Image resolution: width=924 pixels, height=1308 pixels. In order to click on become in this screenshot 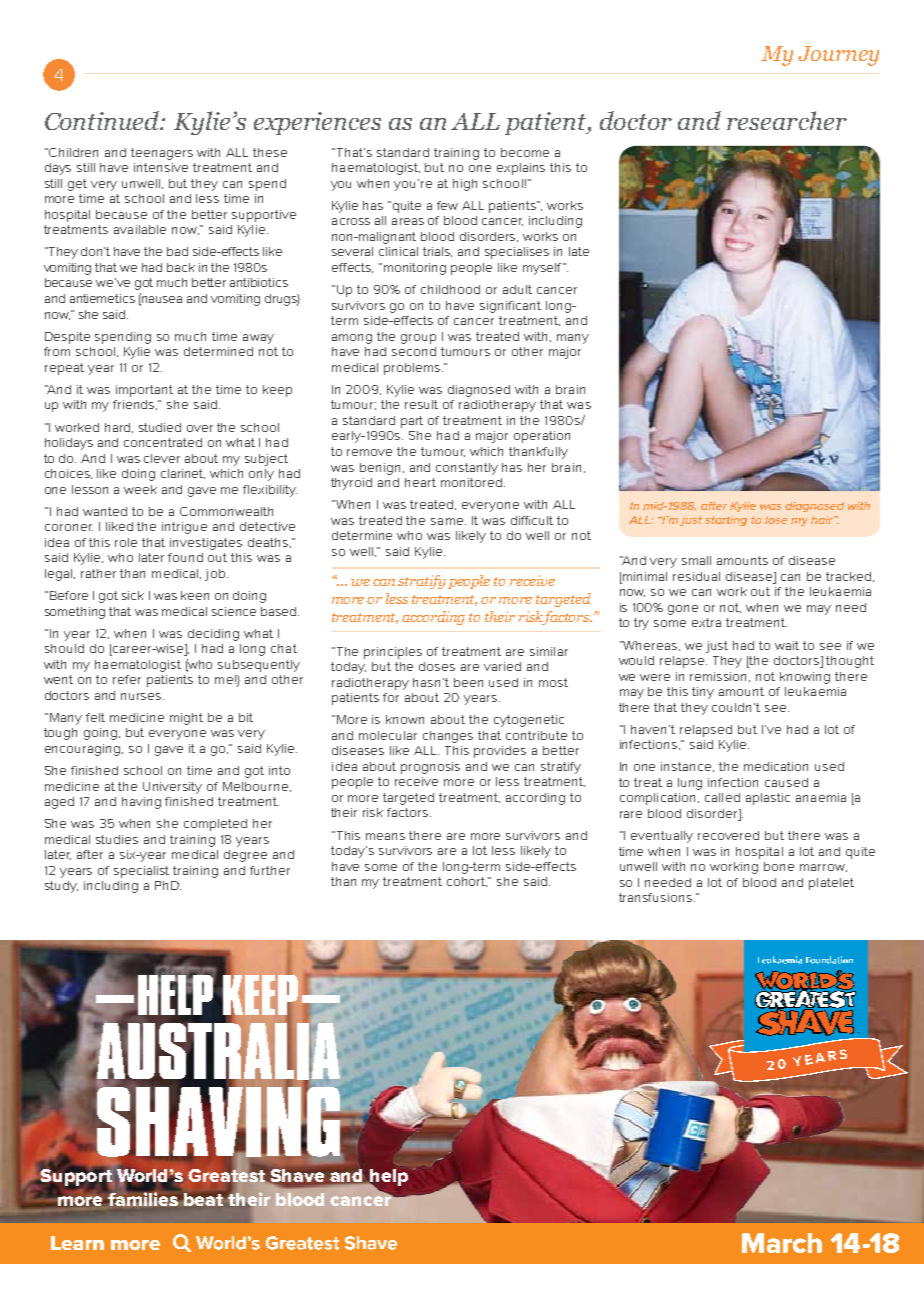, I will do `click(525, 152)`.
